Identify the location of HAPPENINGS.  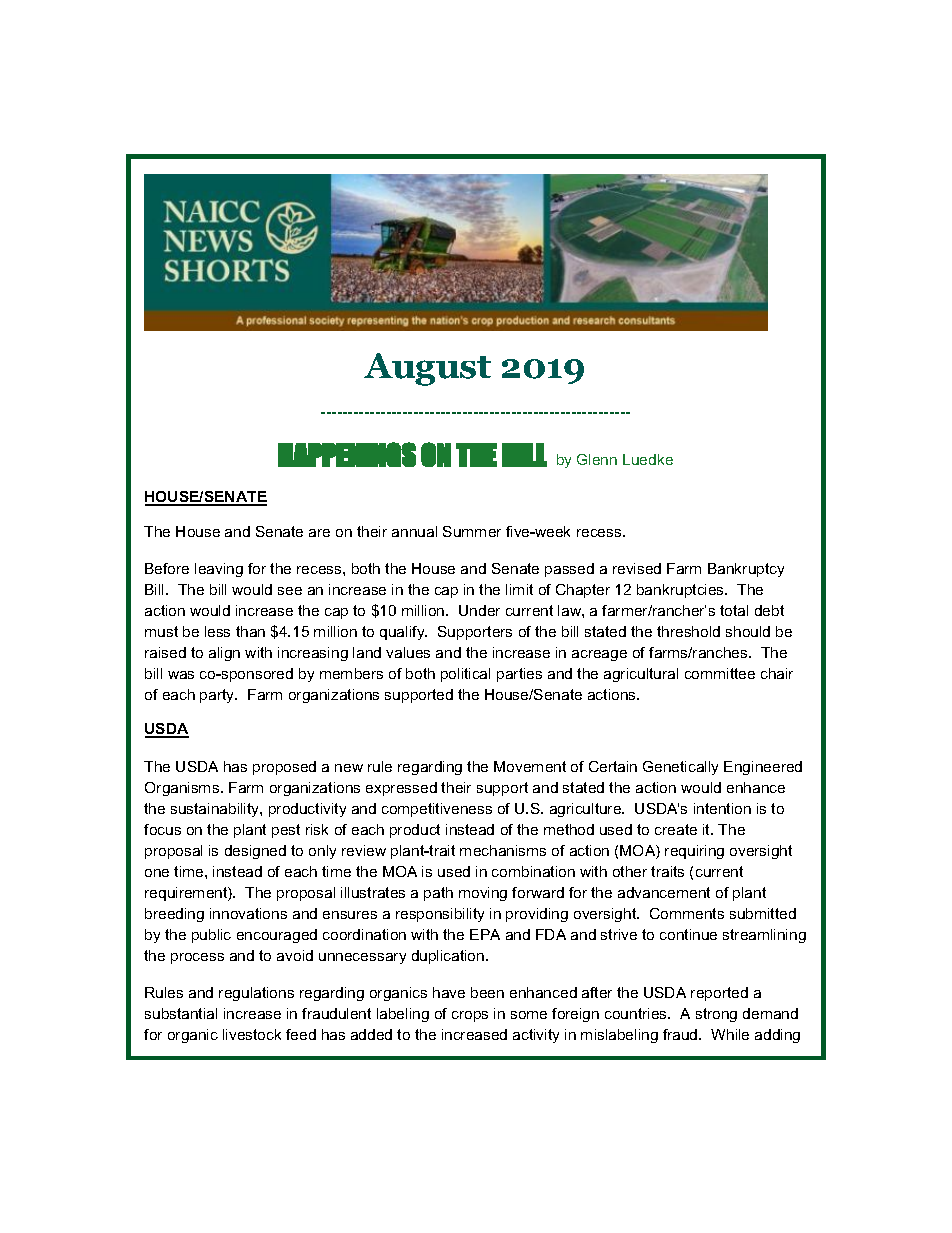
(347, 454).
